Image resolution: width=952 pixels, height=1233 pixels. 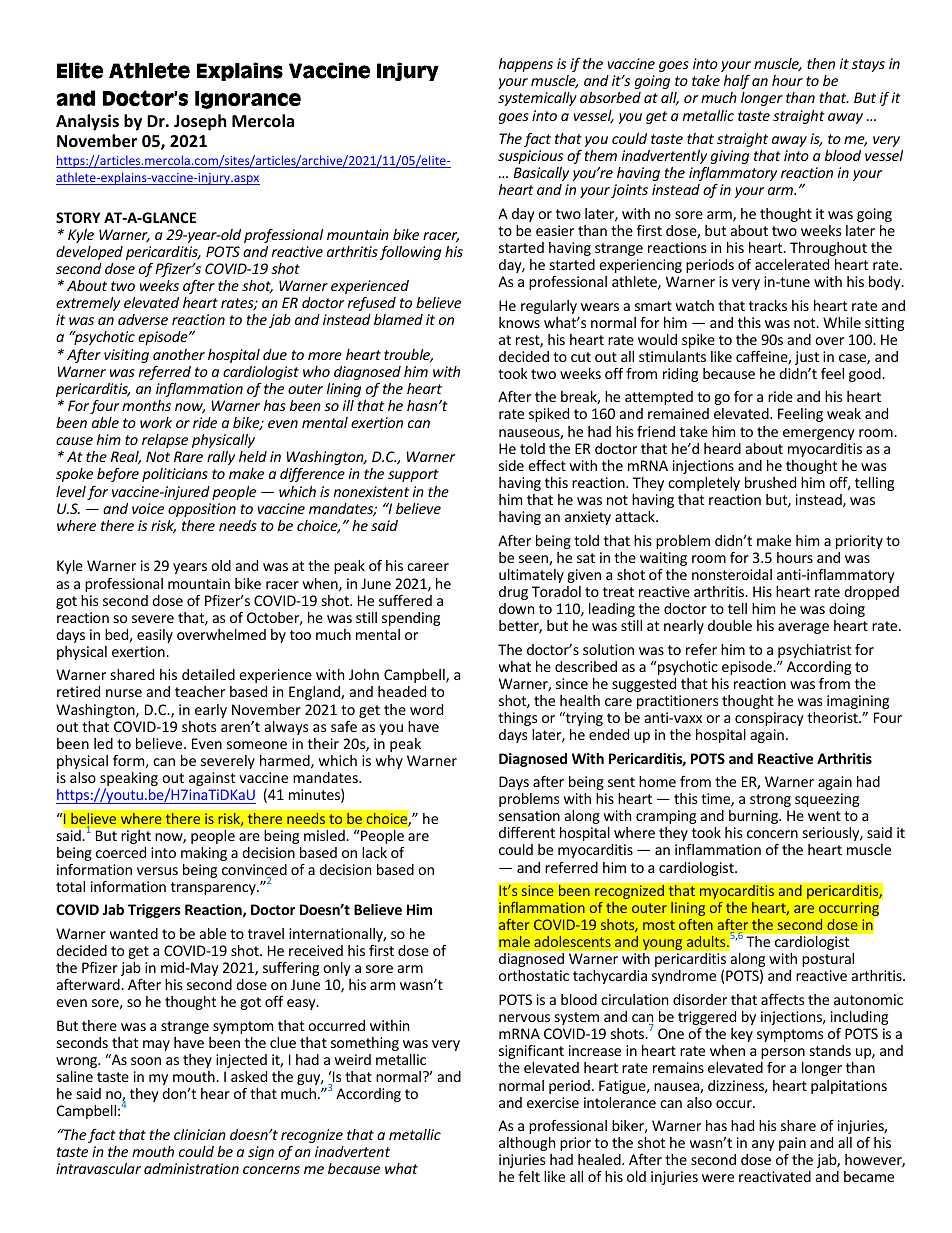 I want to click on down, so click(x=516, y=608).
